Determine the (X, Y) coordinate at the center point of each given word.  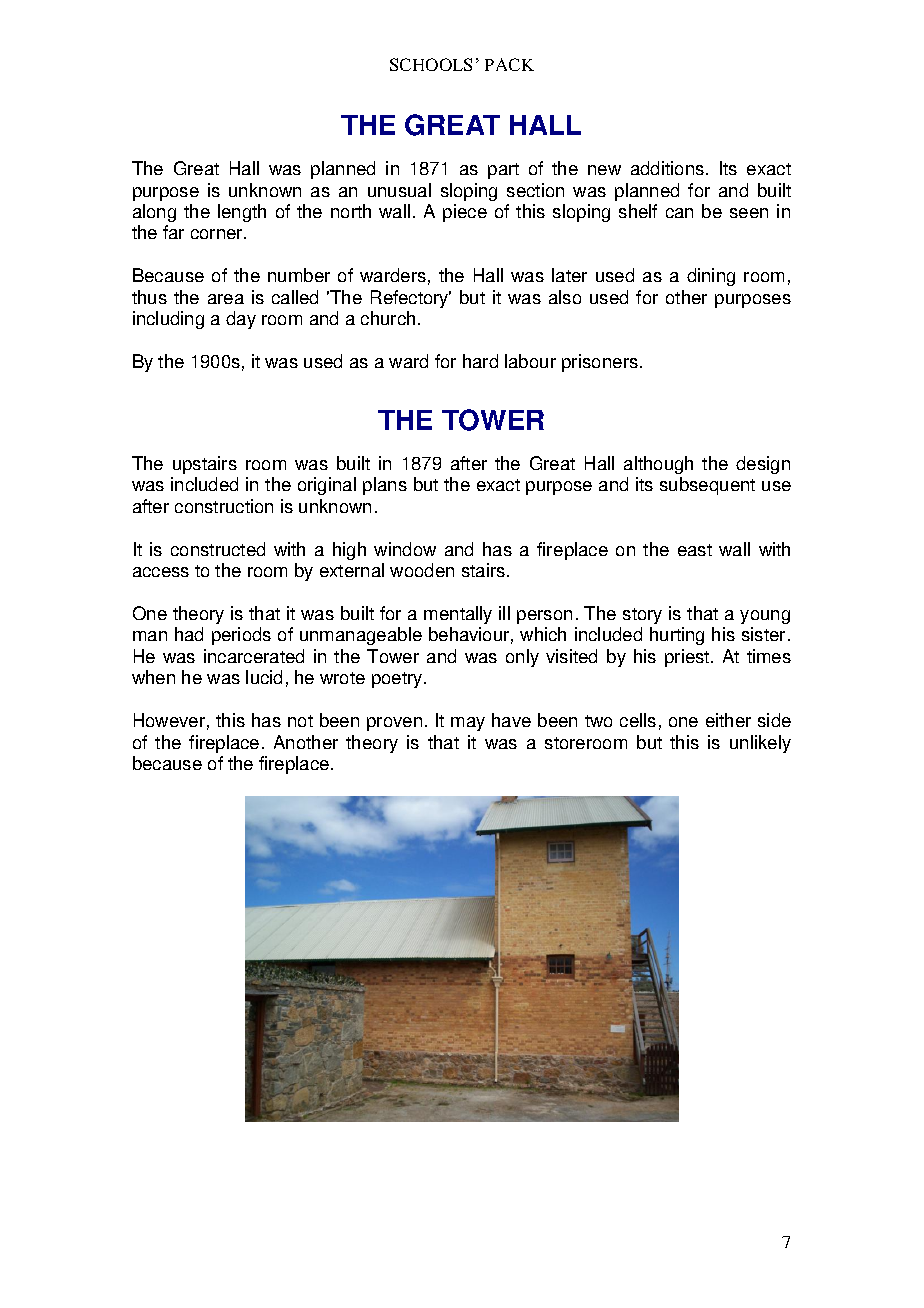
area (226, 299)
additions (667, 168)
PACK (509, 64)
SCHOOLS (431, 64)
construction (224, 506)
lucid (264, 677)
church (388, 318)
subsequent (707, 486)
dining (711, 277)
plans (385, 486)
